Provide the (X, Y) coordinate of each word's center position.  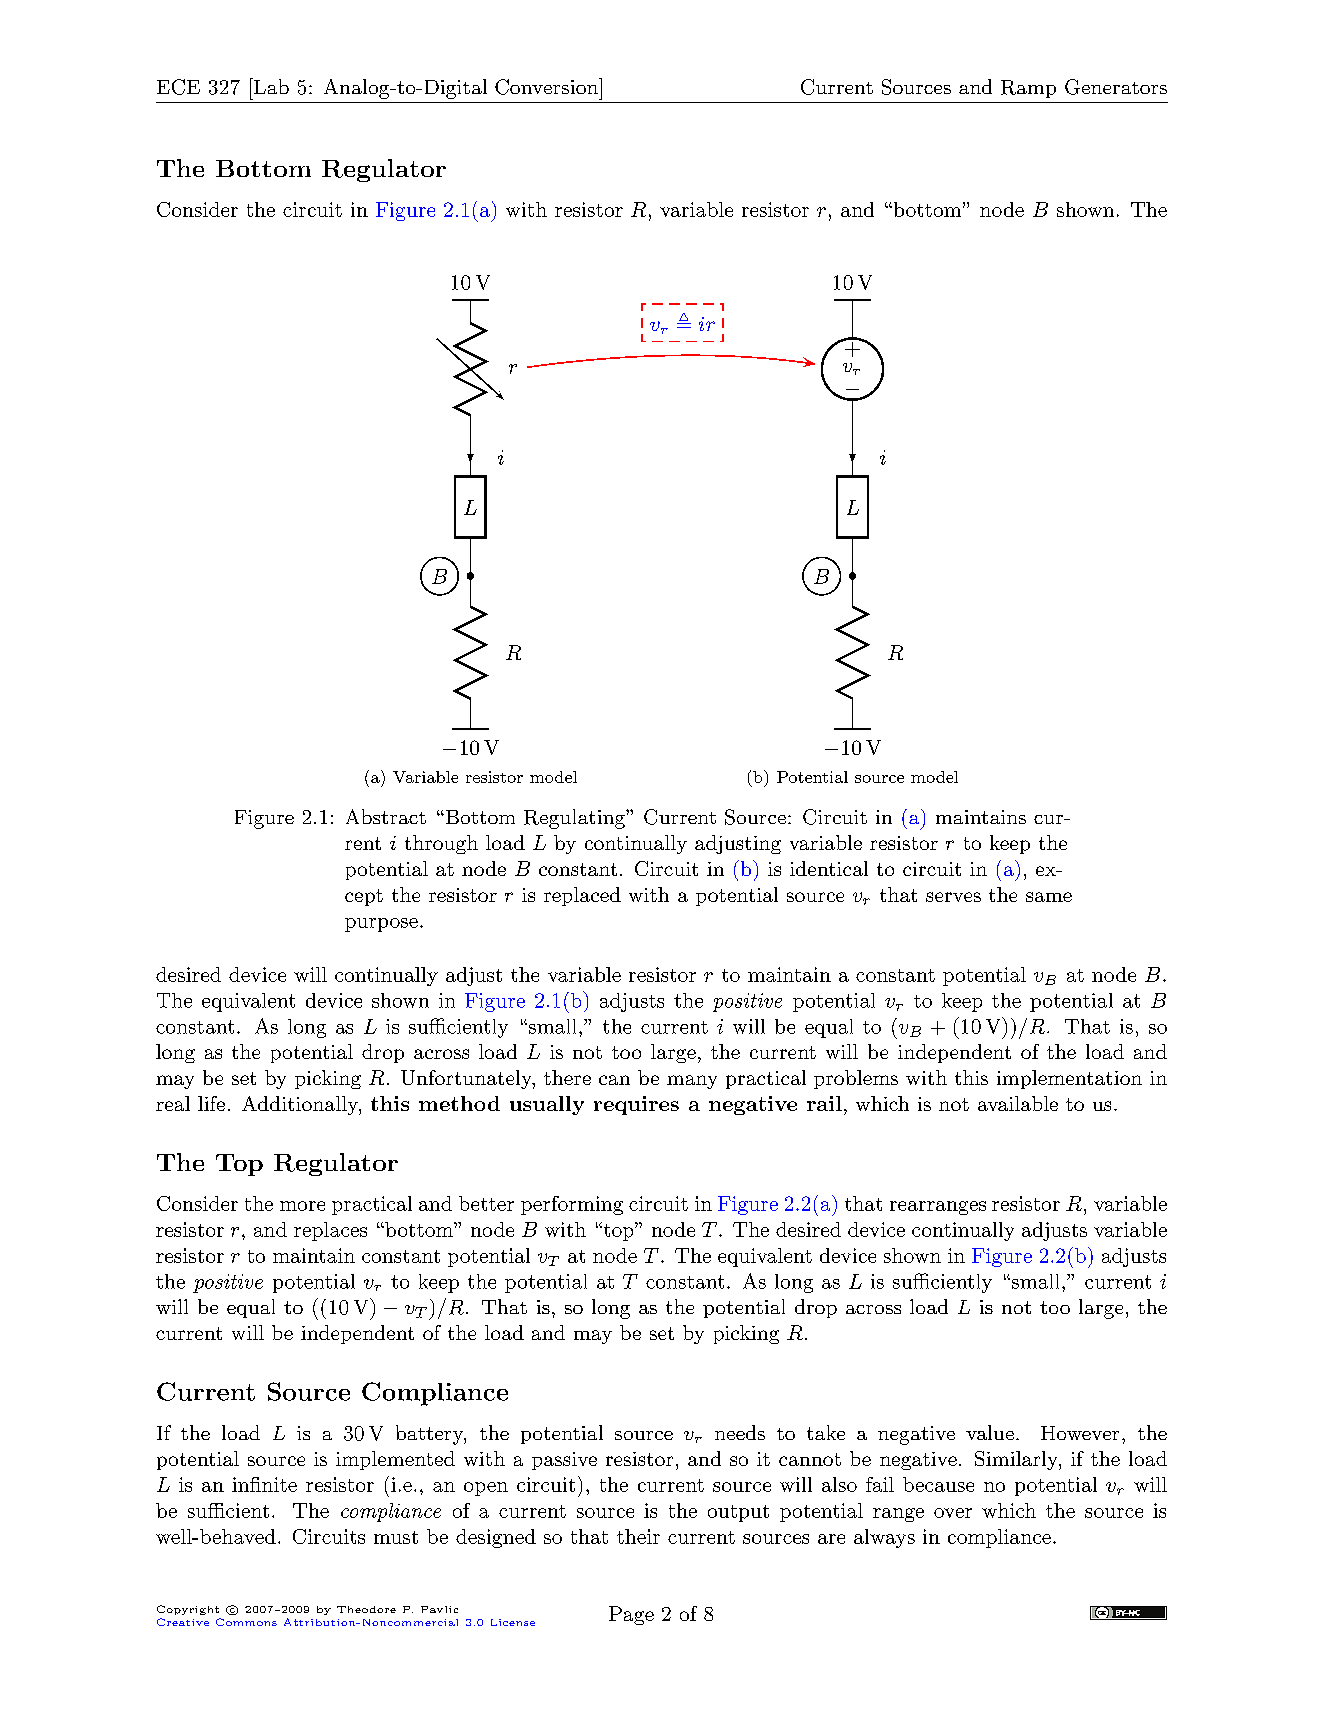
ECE (178, 87)
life (211, 1103)
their (638, 1536)
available (1018, 1103)
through (441, 844)
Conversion (548, 86)
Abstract (386, 816)
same (1049, 897)
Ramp (1028, 89)
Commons (246, 1622)
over (953, 1513)
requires (636, 1105)
